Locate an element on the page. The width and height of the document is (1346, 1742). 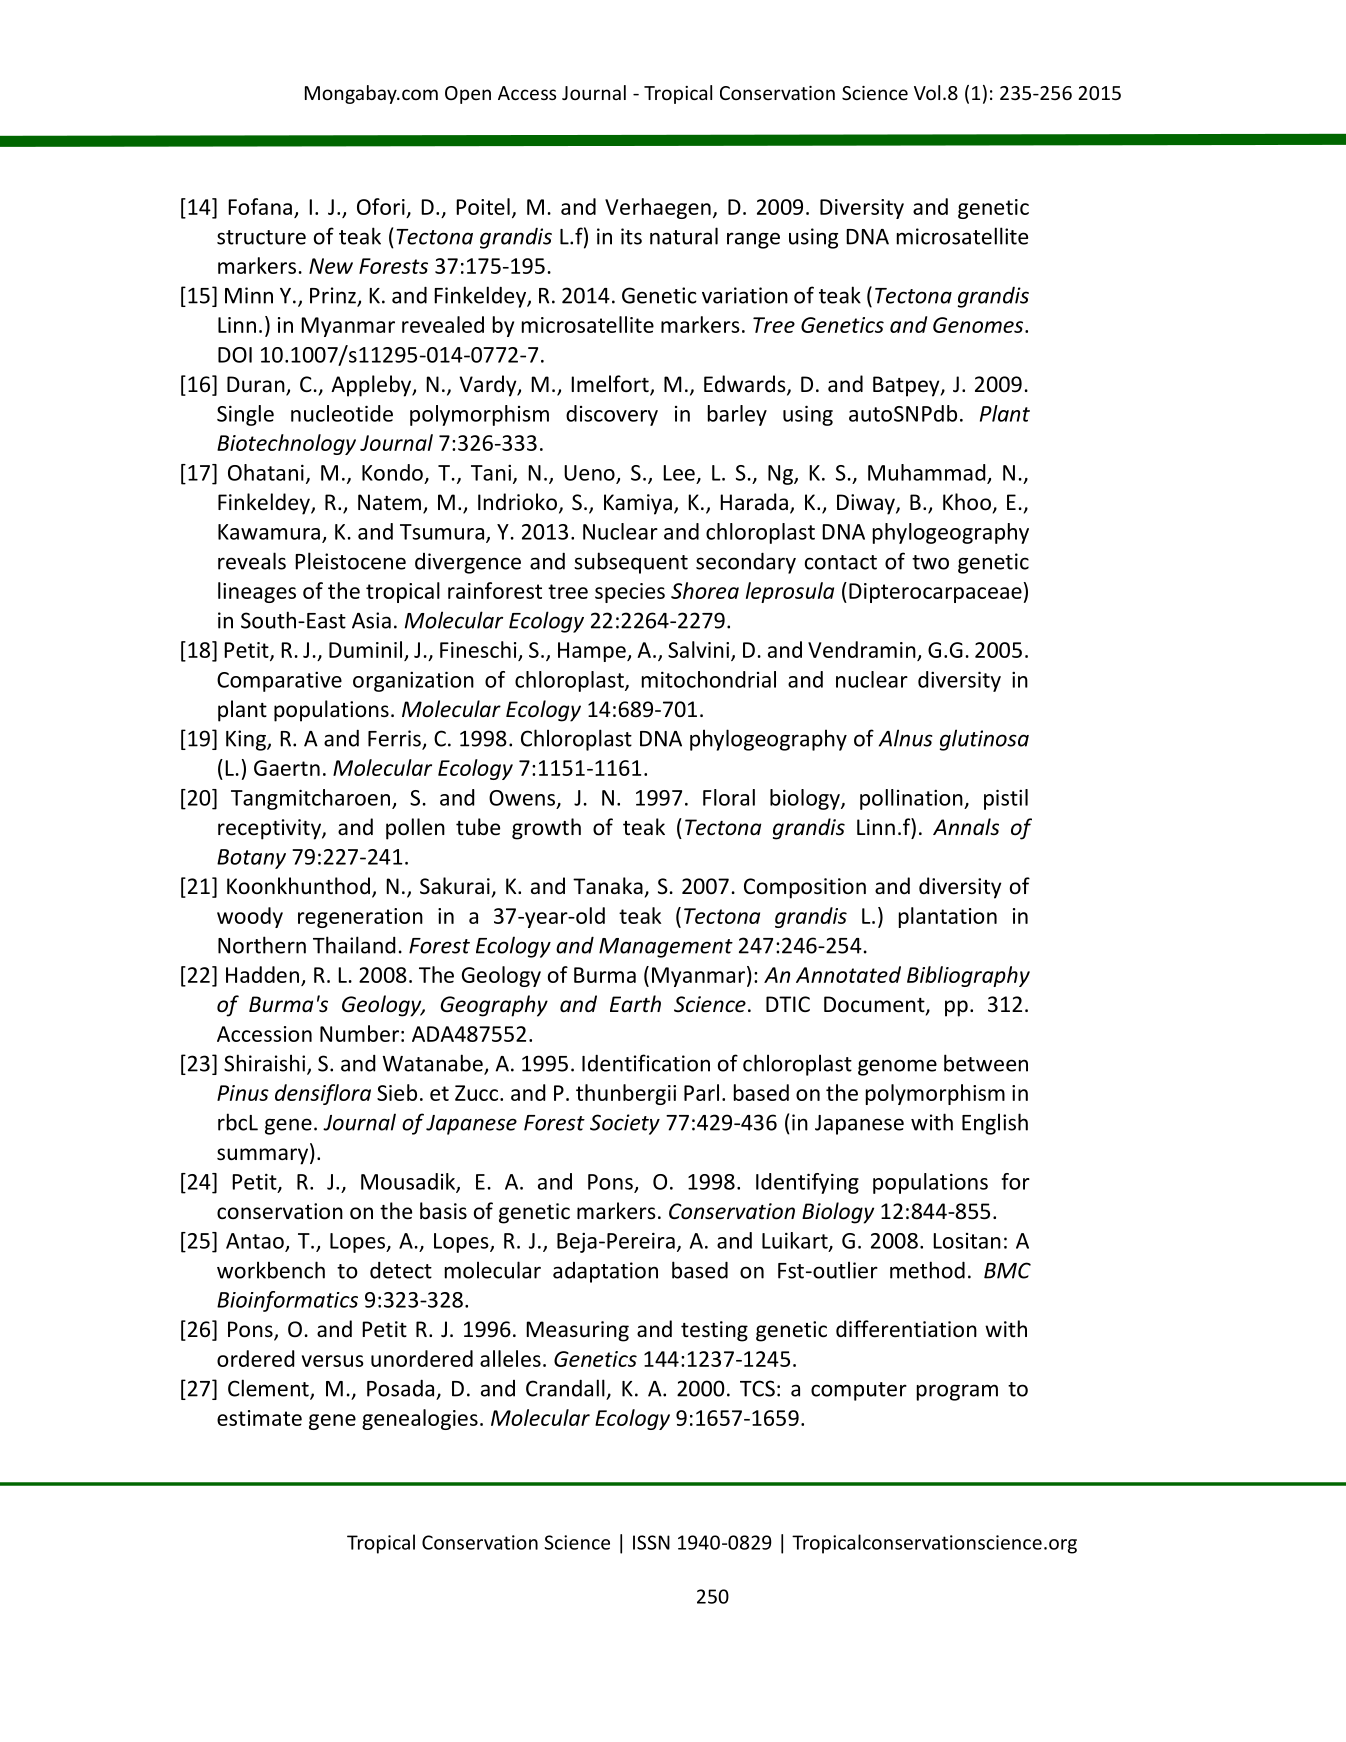
structure is located at coordinates (261, 237).
